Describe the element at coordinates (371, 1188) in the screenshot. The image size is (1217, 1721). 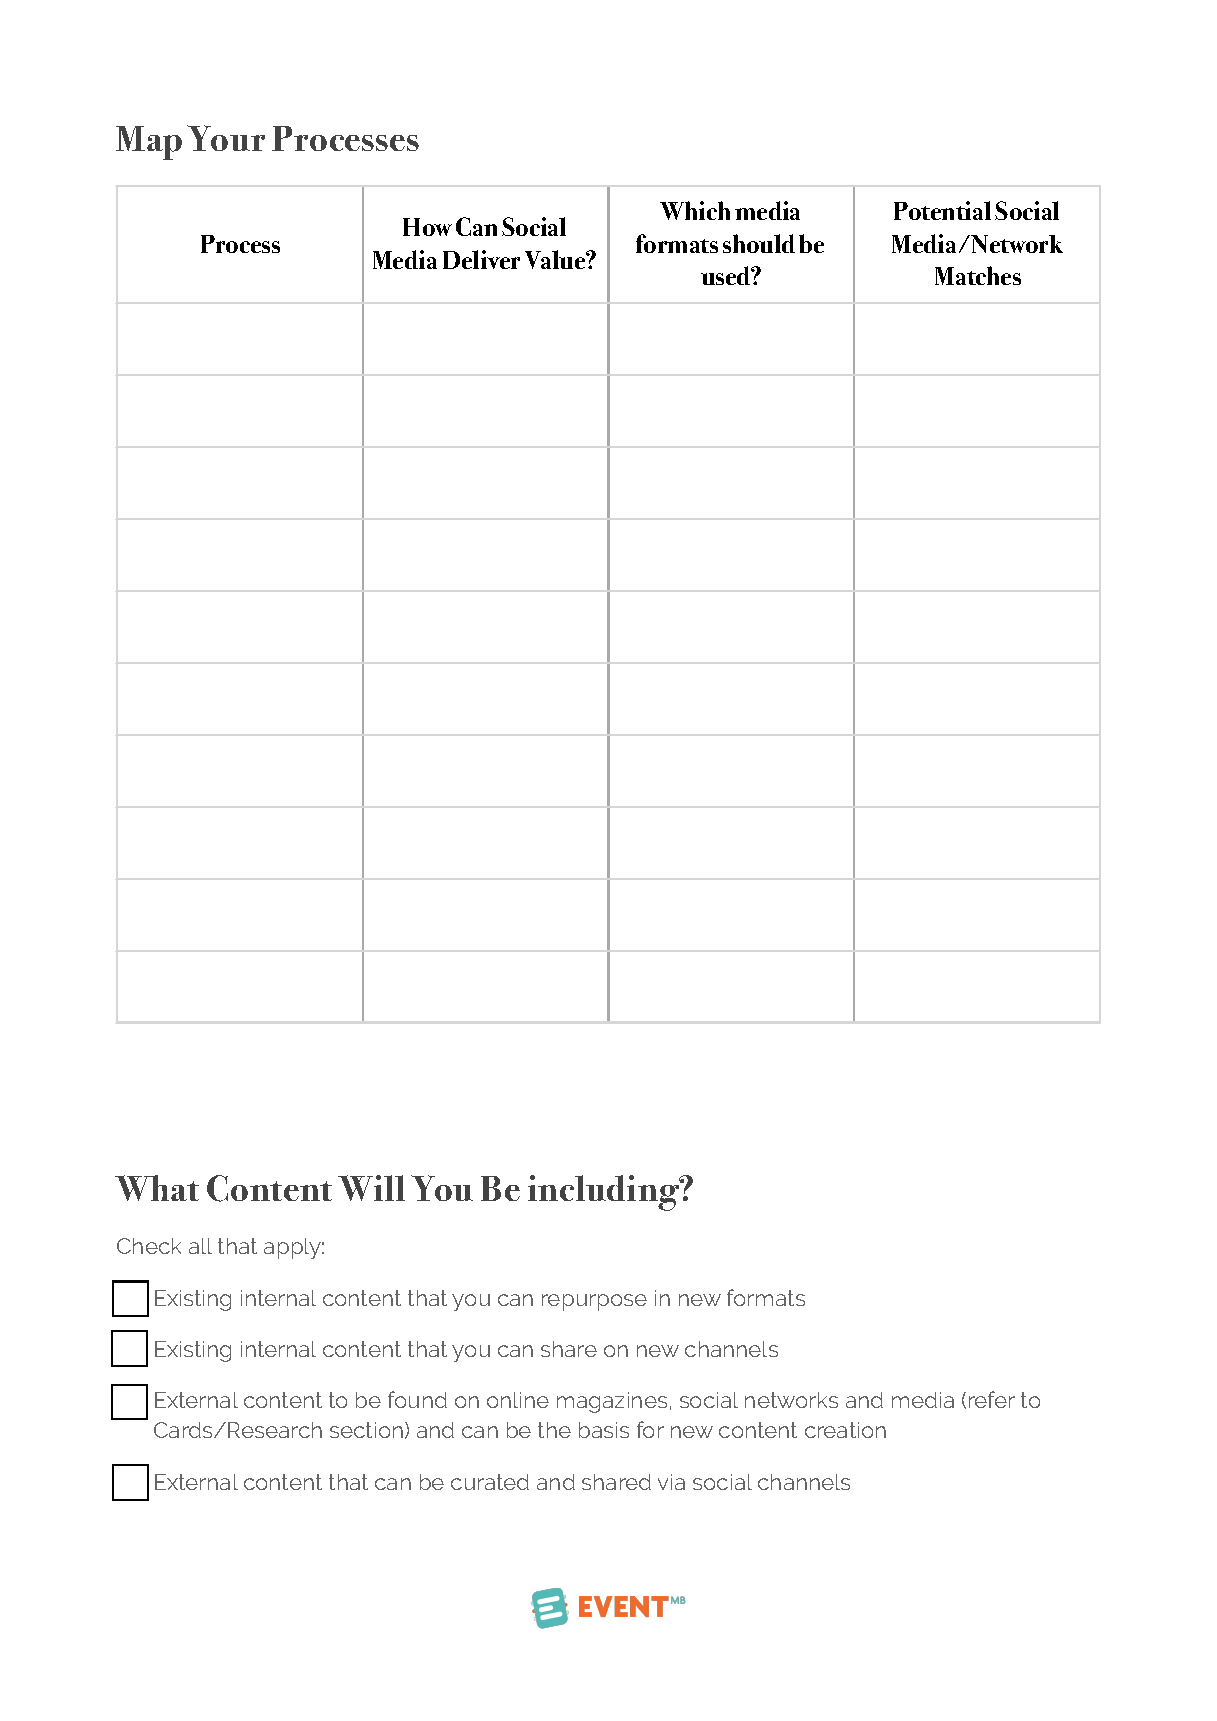
I see `Will` at that location.
